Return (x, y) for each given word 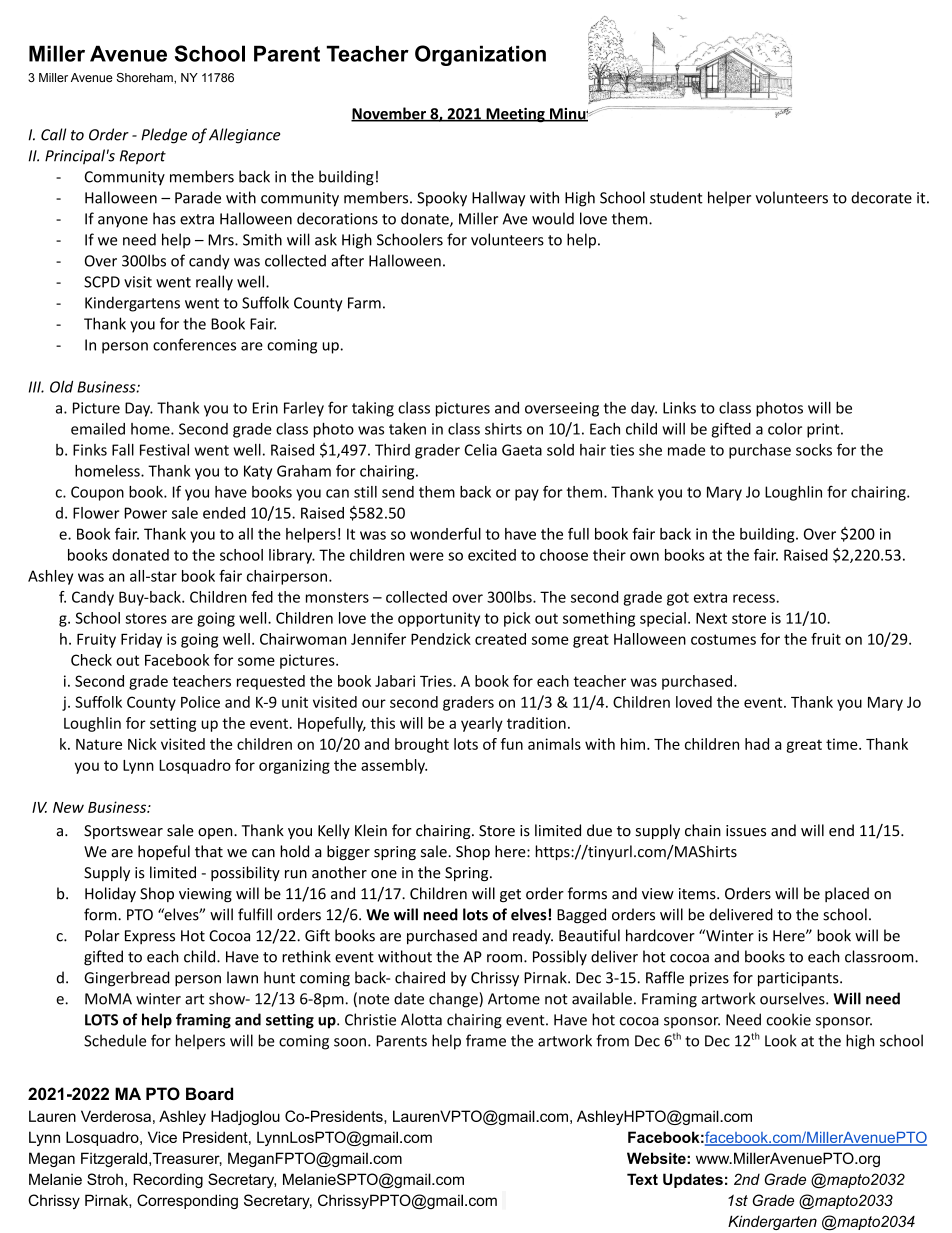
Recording (168, 1180)
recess (754, 598)
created (500, 639)
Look (781, 1040)
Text (642, 1179)
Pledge (164, 136)
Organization (480, 55)
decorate (881, 197)
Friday (141, 640)
